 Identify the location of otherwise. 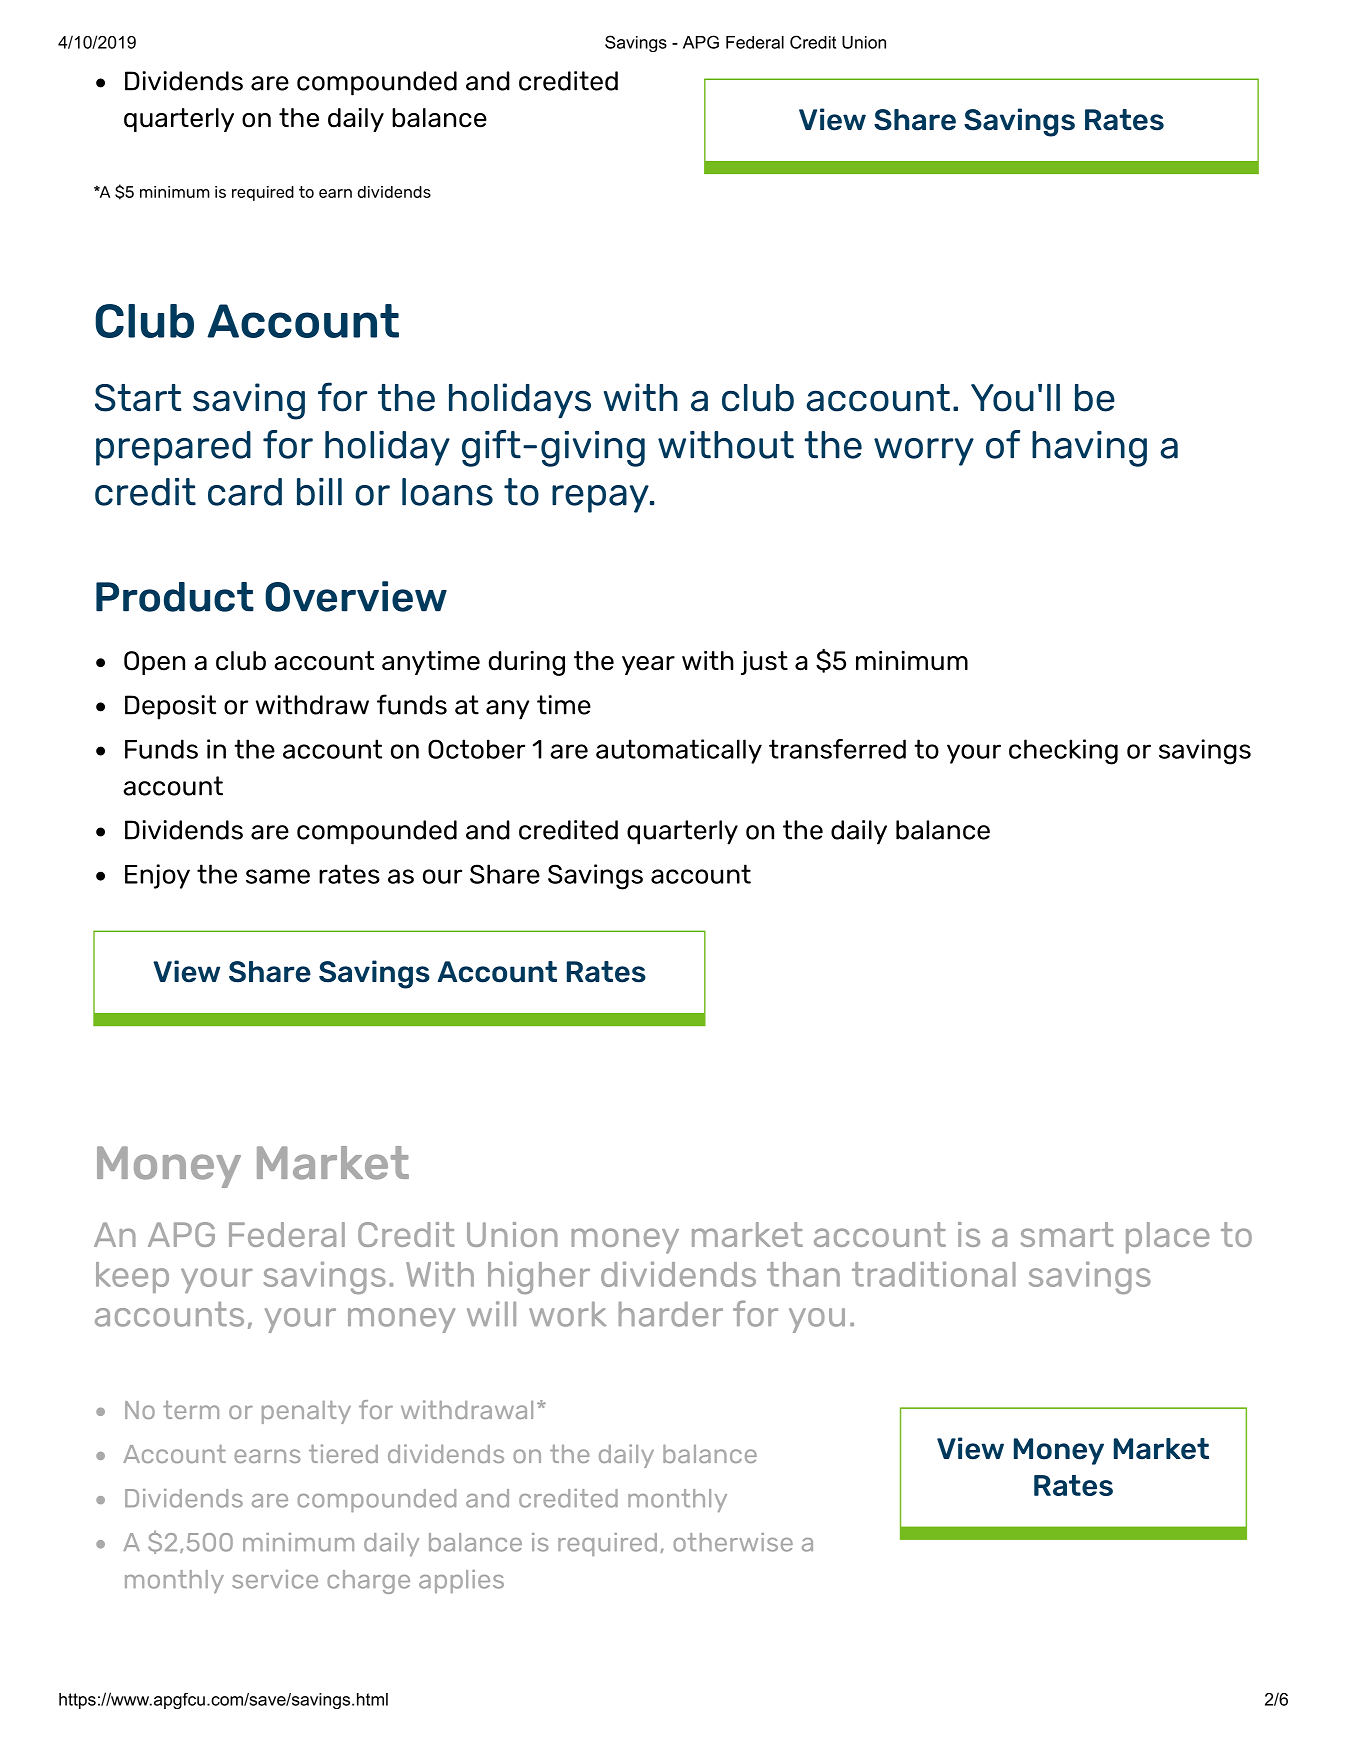
(733, 1542).
